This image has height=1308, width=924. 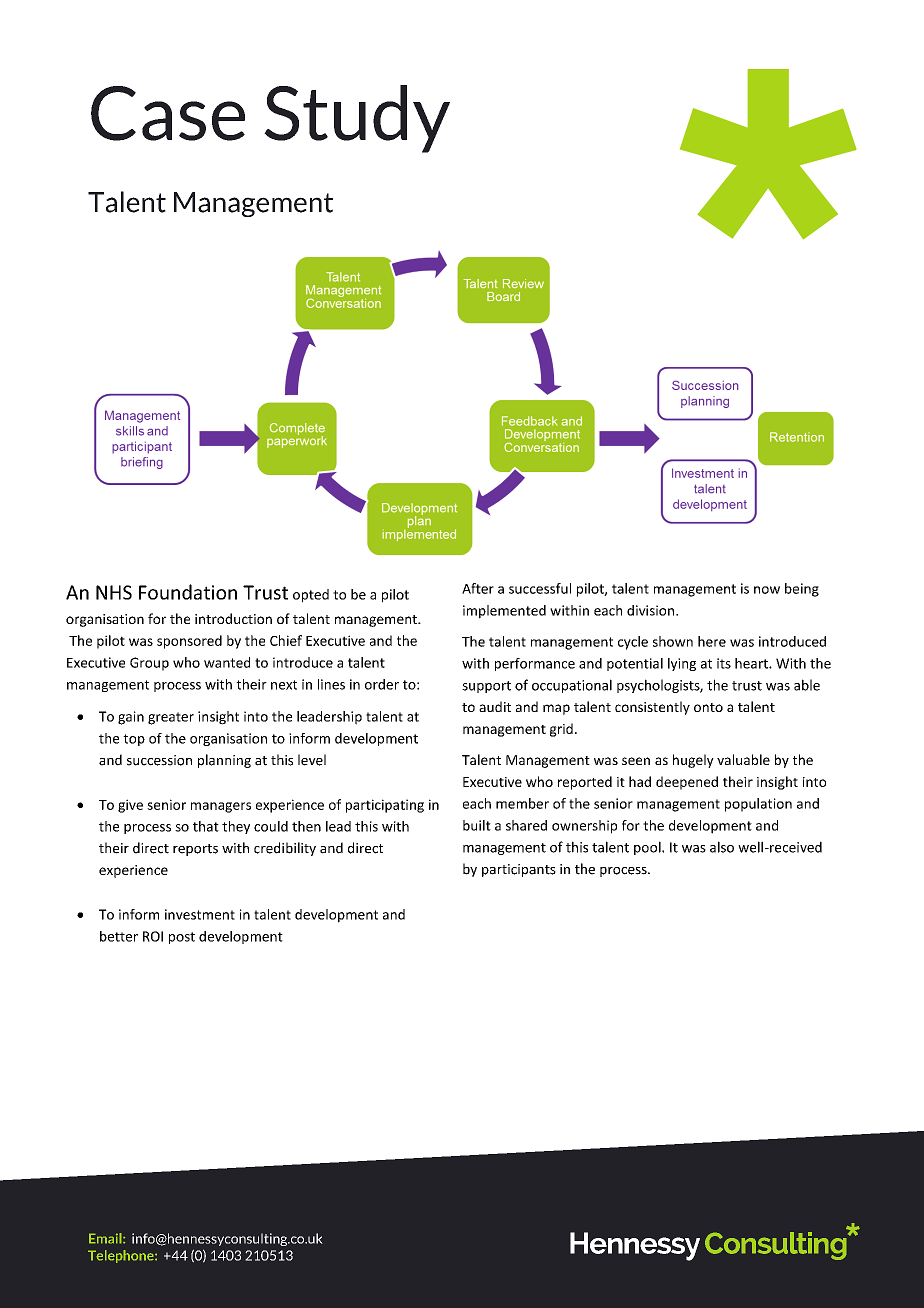 I want to click on being, so click(x=802, y=590).
